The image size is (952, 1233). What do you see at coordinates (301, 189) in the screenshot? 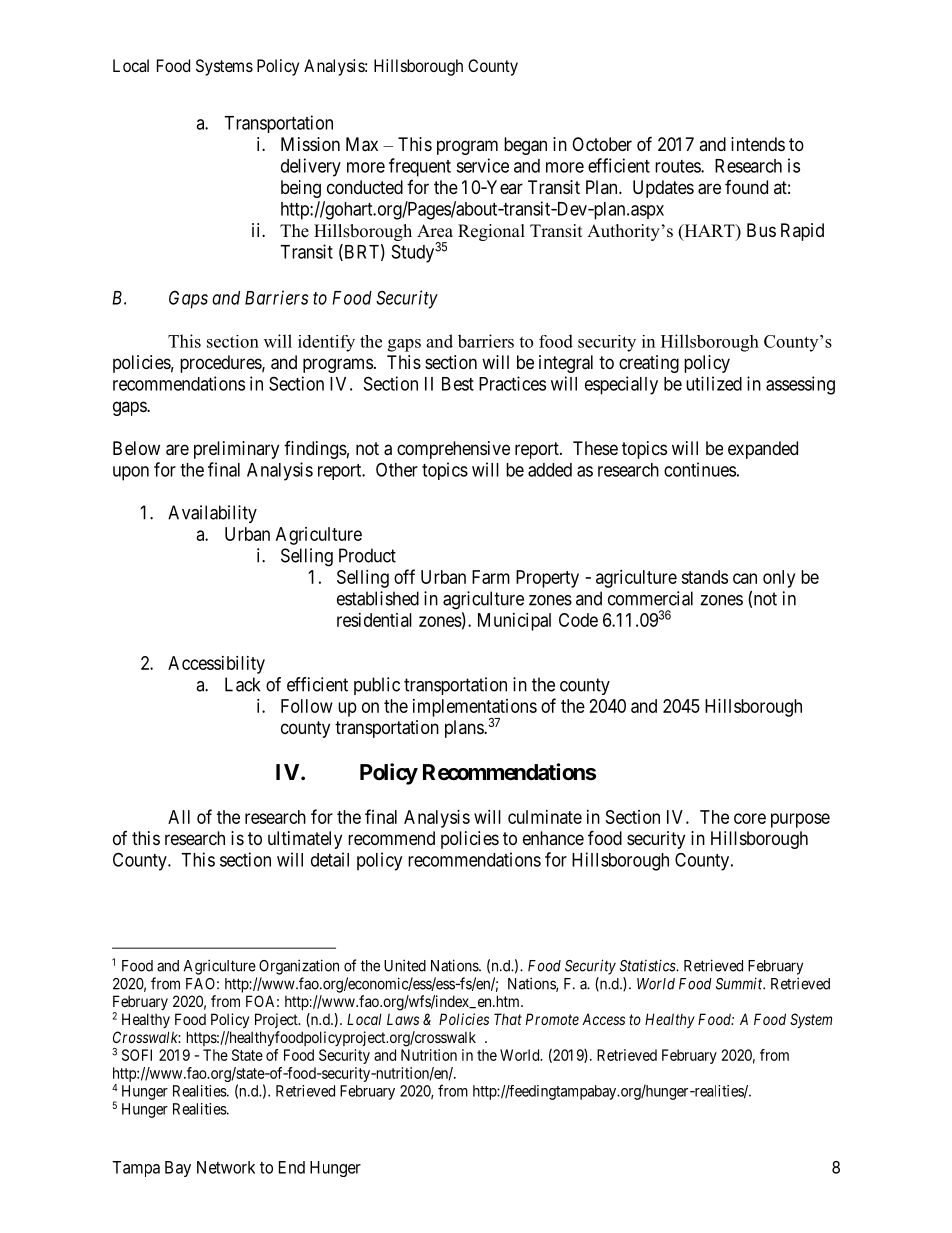
I see `being` at bounding box center [301, 189].
